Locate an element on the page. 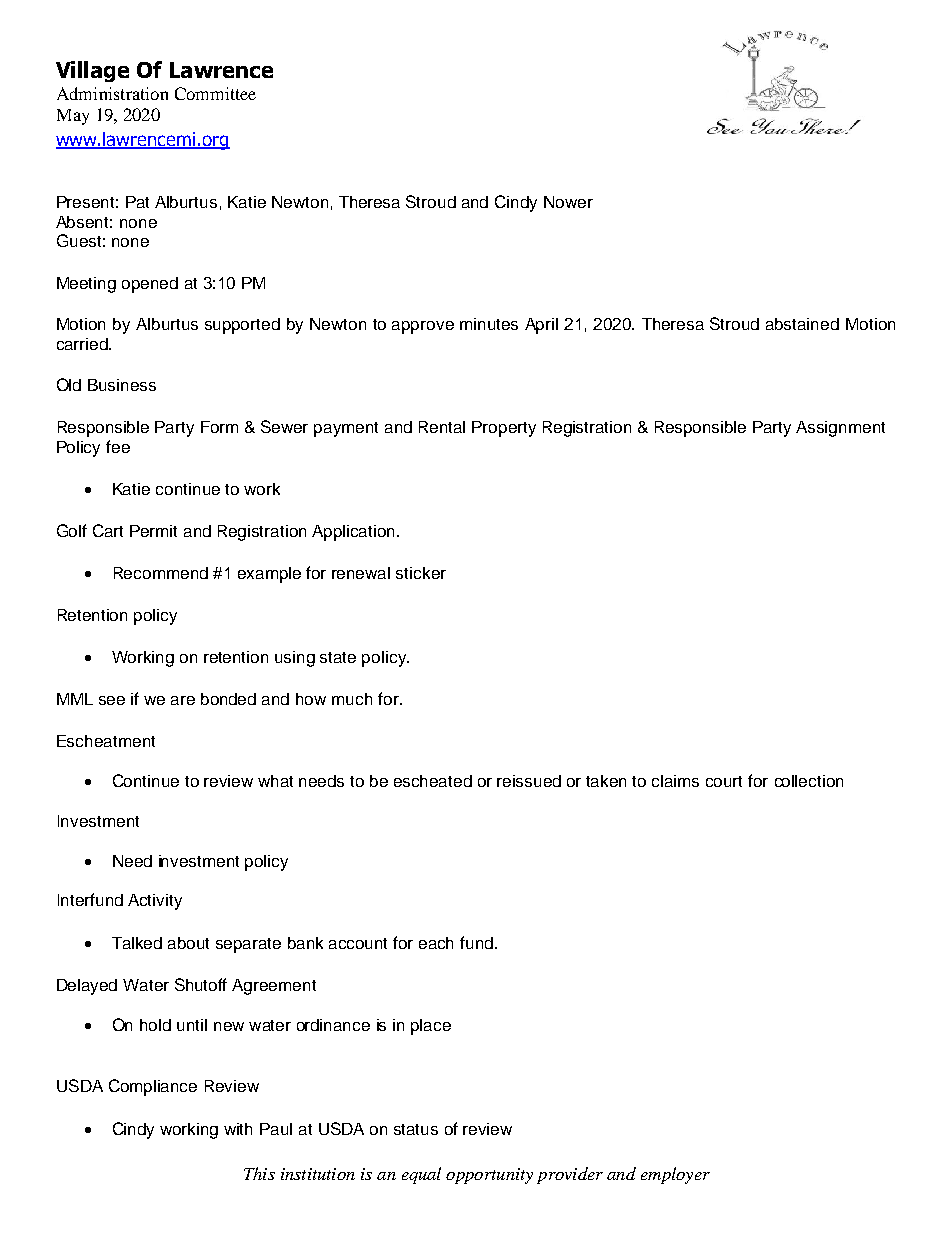  what is located at coordinates (275, 781).
